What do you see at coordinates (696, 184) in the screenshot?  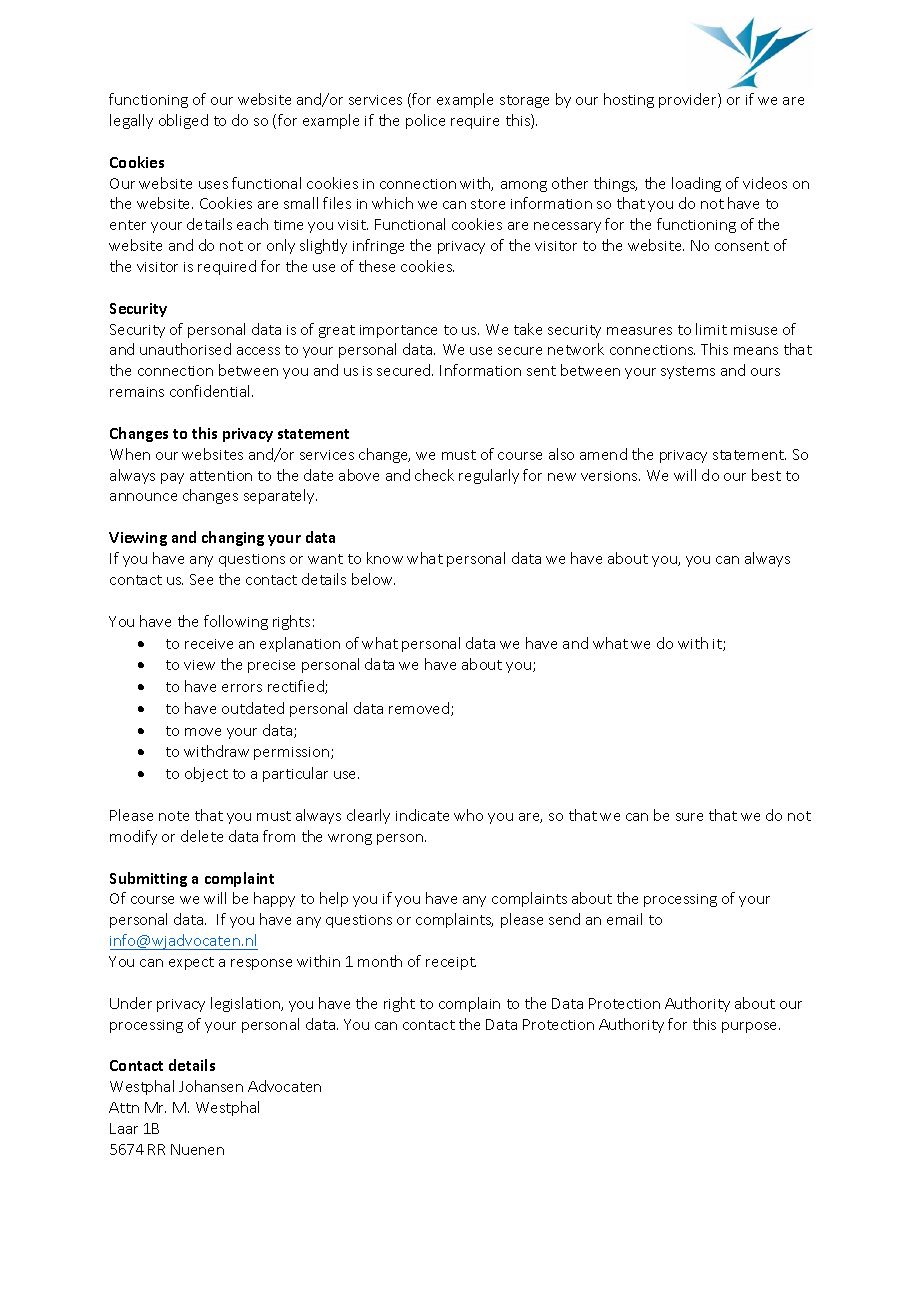 I see `loading` at bounding box center [696, 184].
